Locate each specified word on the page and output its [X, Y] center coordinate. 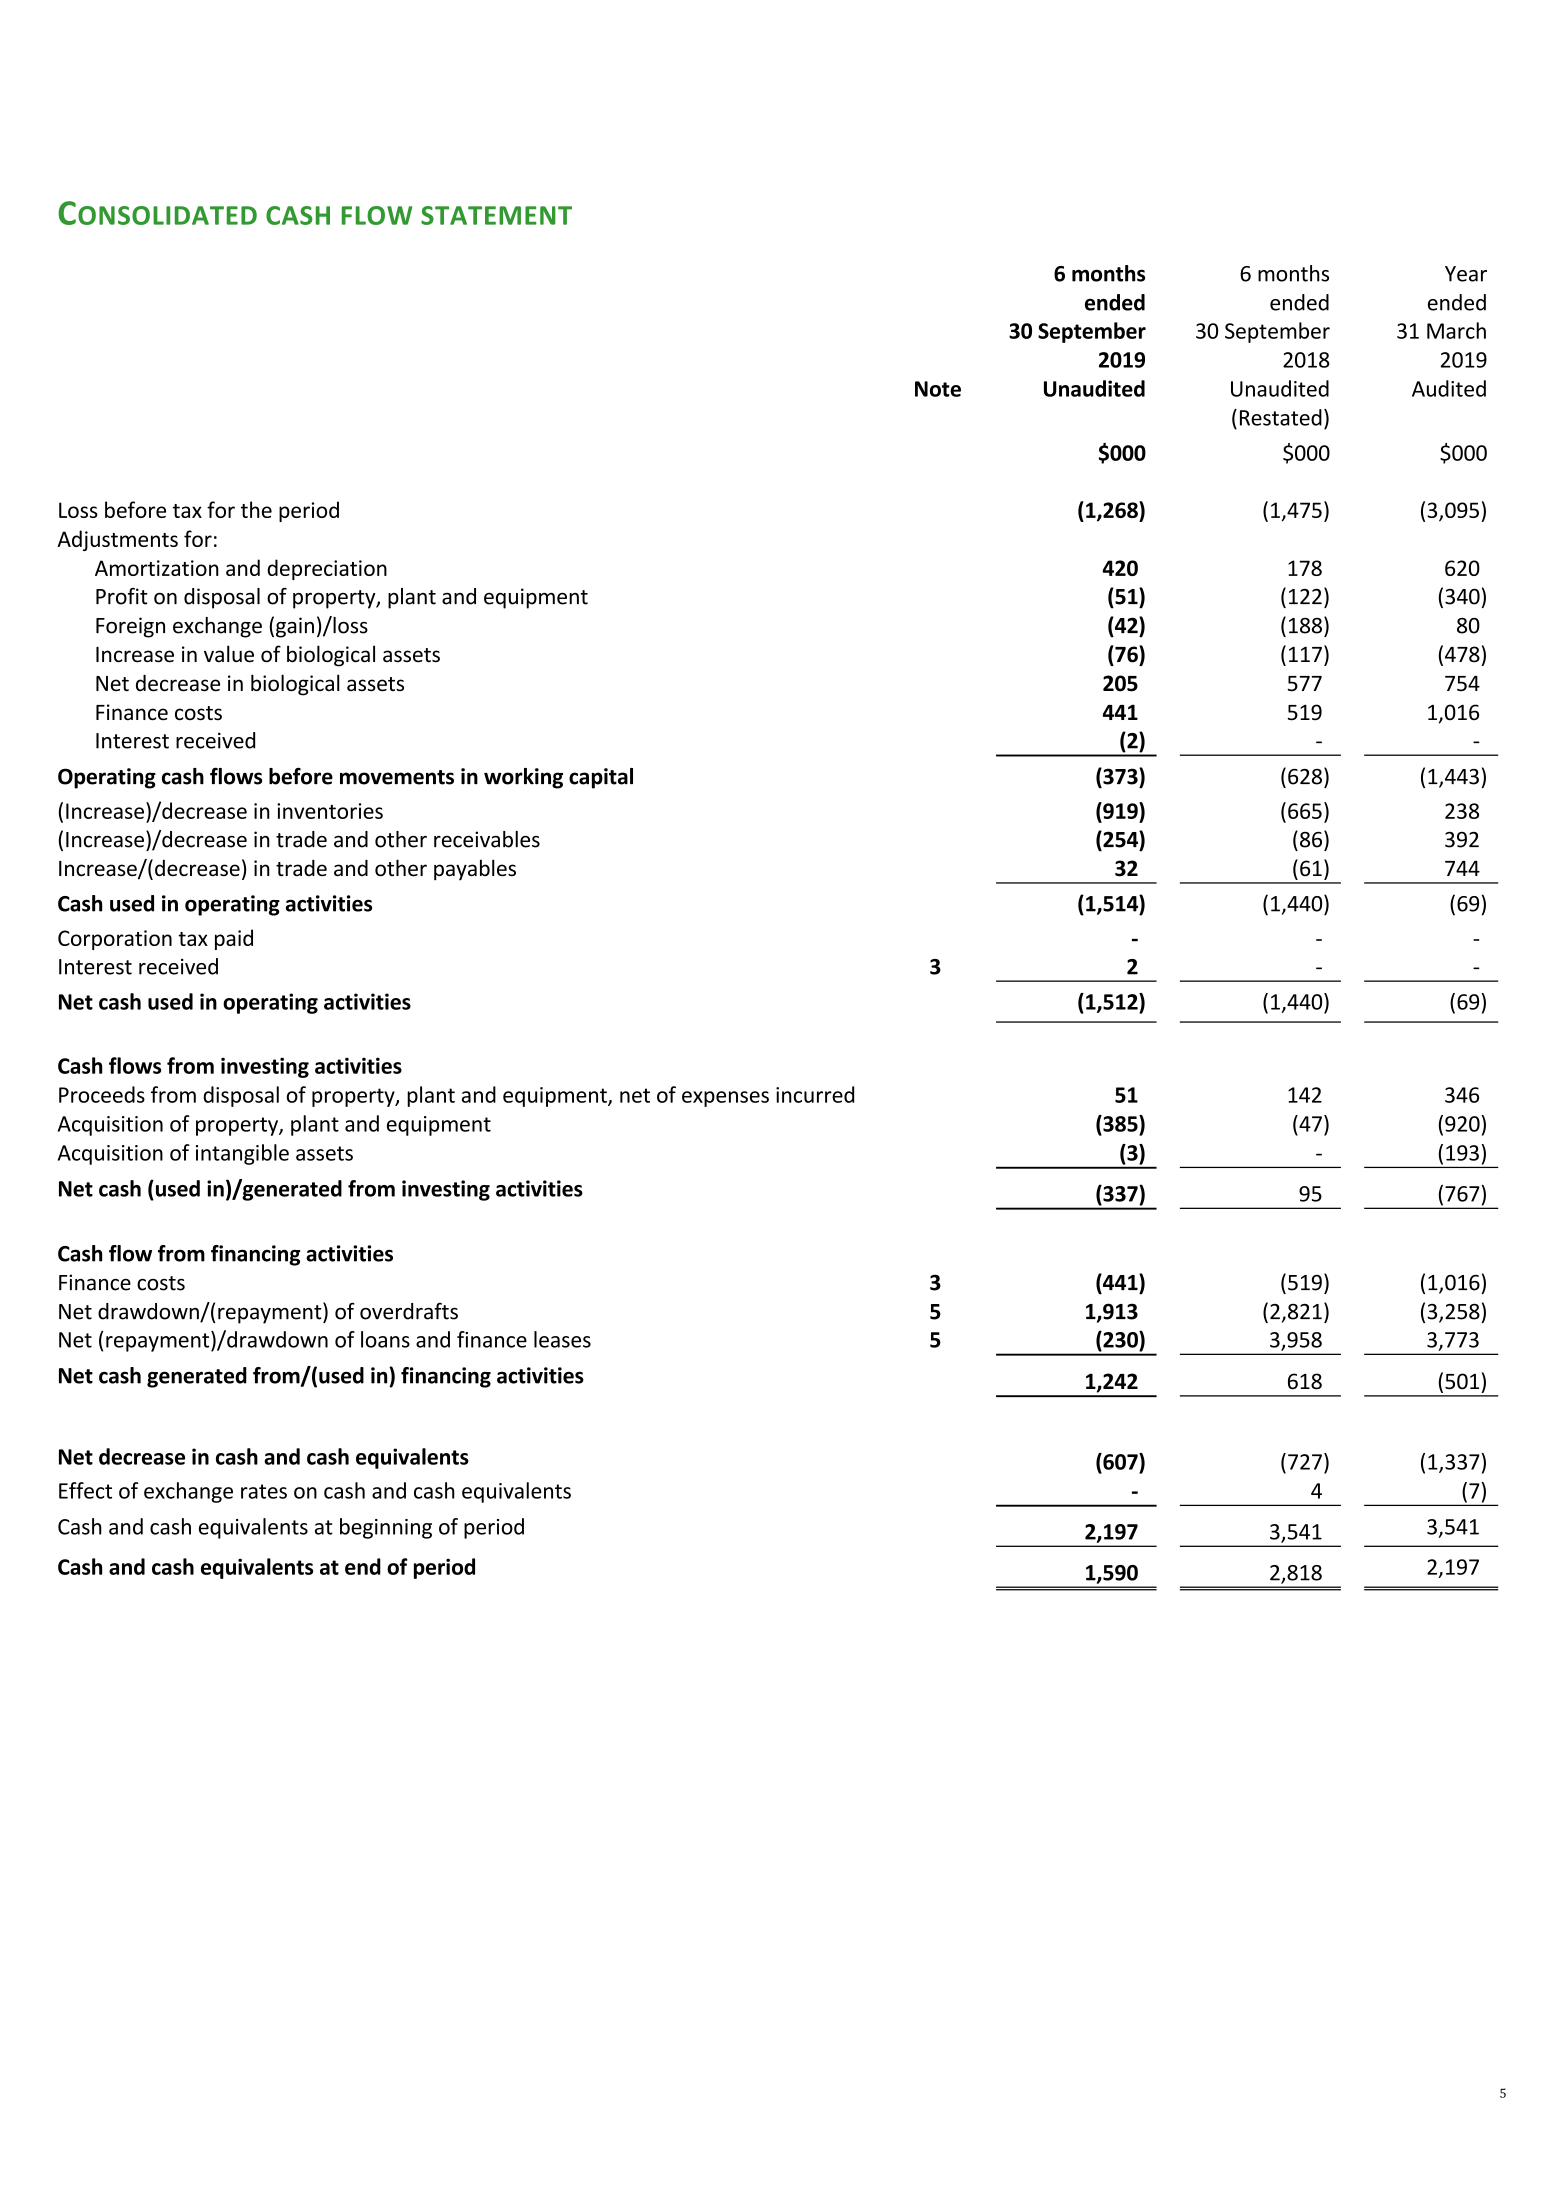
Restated [1281, 417]
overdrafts [409, 1311]
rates [264, 1491]
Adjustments [117, 540]
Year [1466, 274]
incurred [815, 1094]
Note [938, 389]
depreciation [327, 569]
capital [601, 778]
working [523, 778]
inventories [330, 811]
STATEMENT [496, 215]
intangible [242, 1154]
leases [562, 1339]
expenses [725, 1099]
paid [234, 939]
